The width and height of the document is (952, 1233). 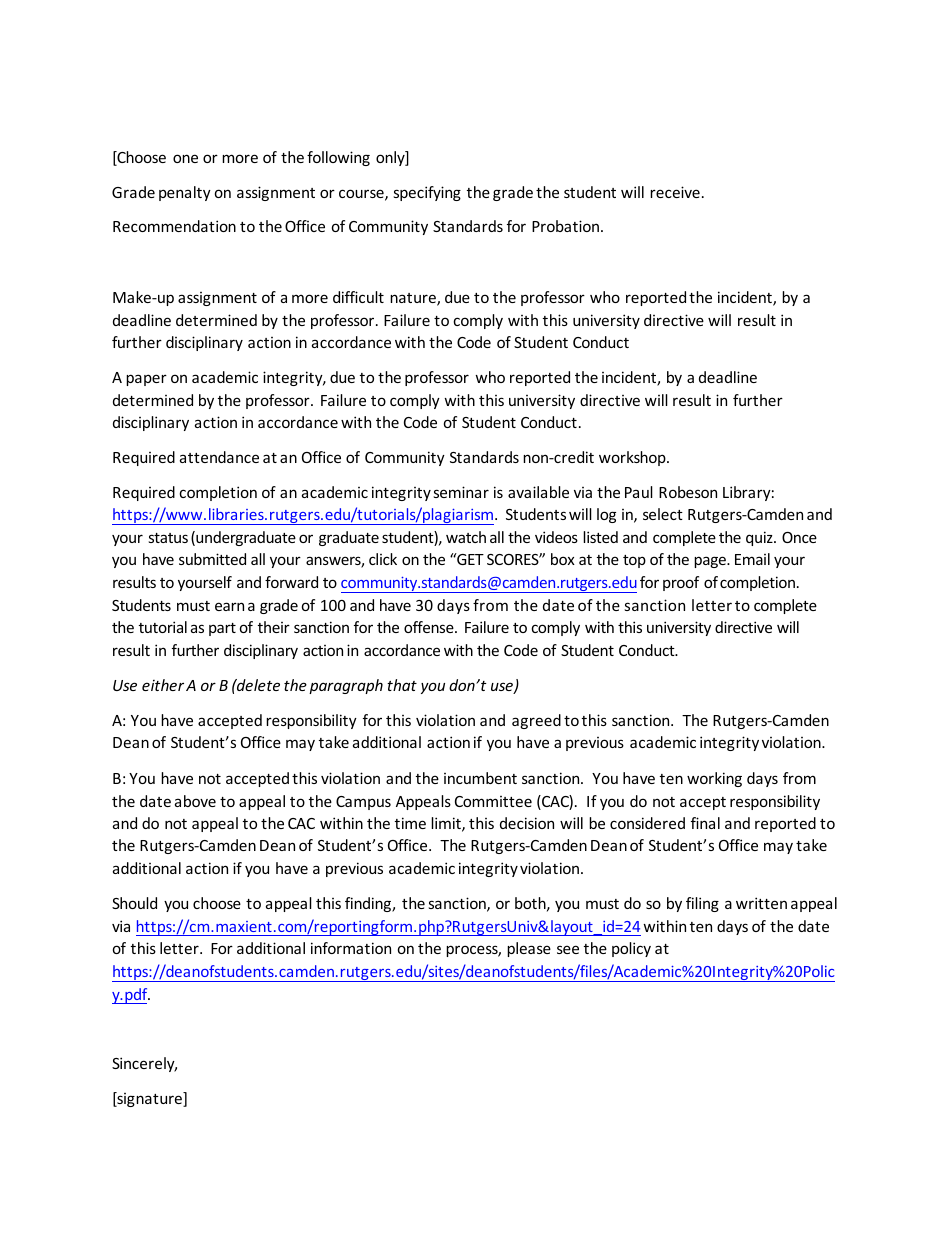 What do you see at coordinates (711, 562) in the document?
I see `page` at bounding box center [711, 562].
